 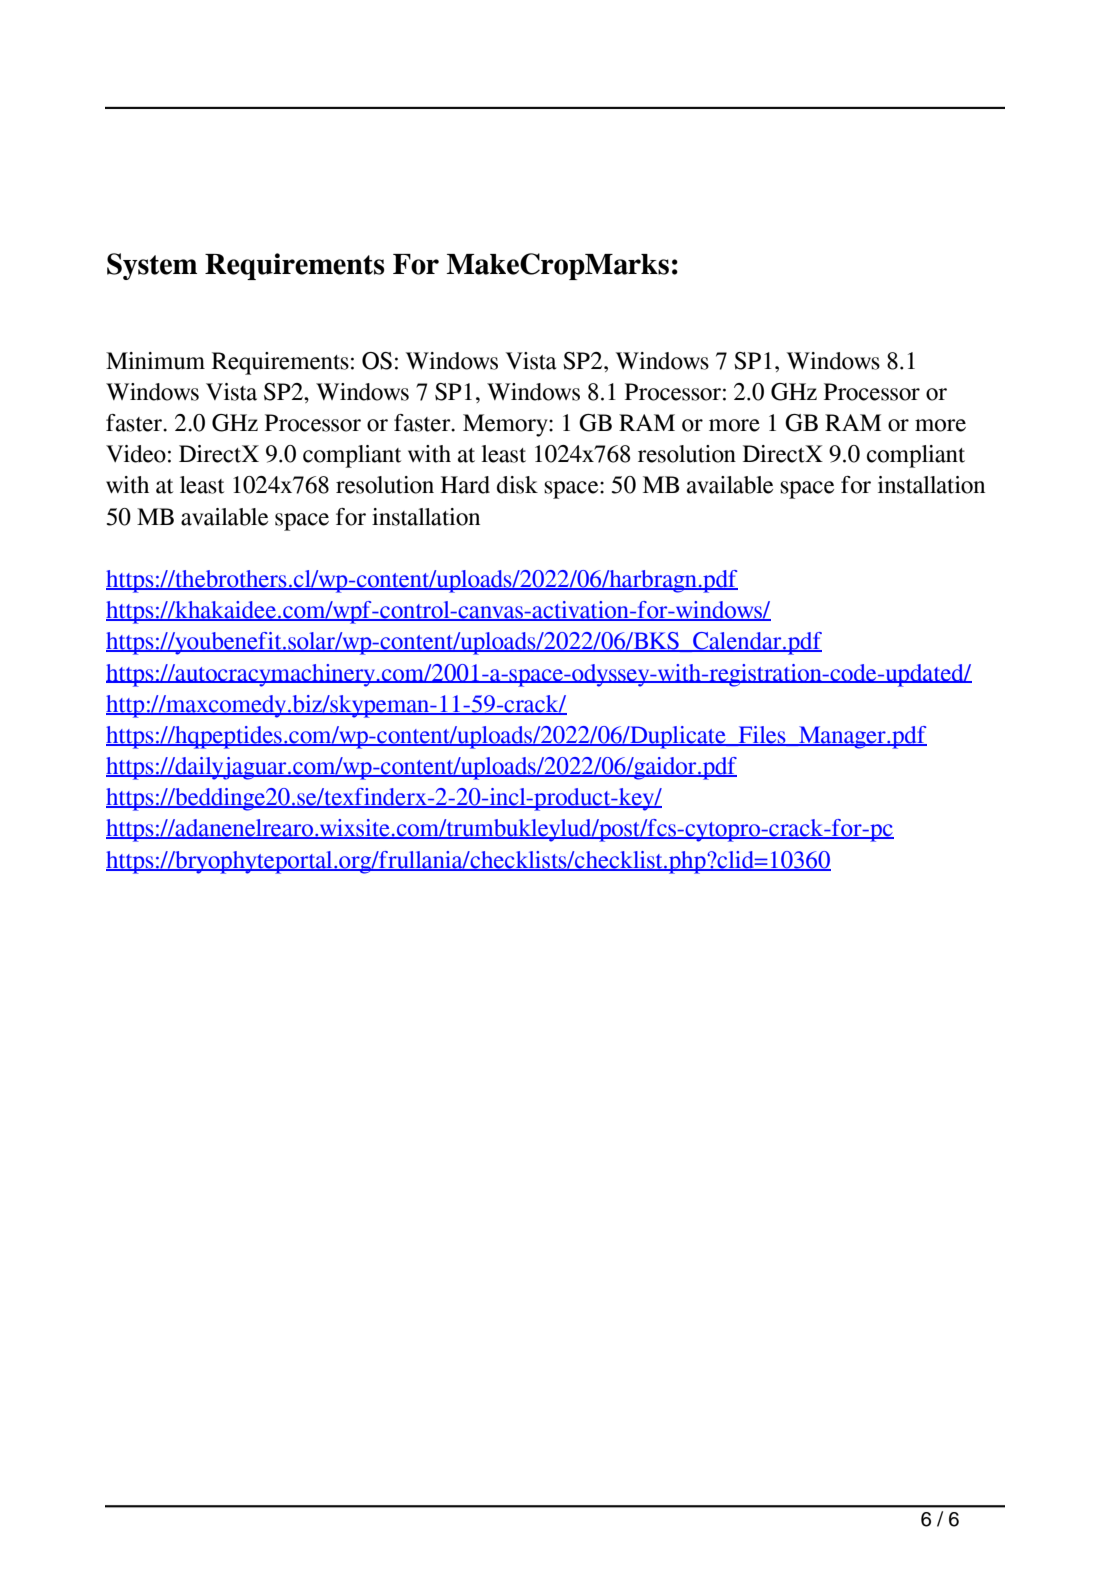 I want to click on Video, so click(x=136, y=454).
